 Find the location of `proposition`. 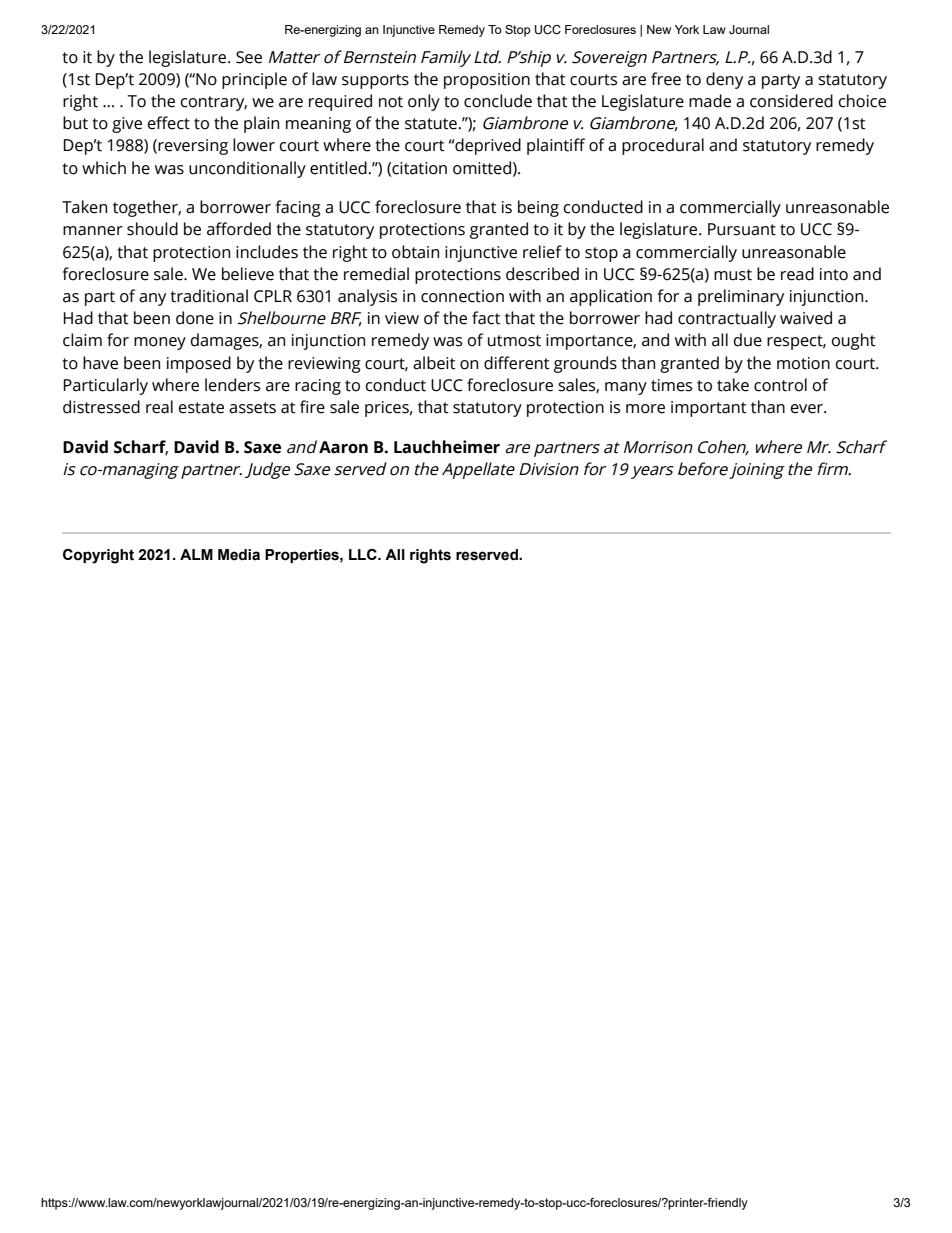

proposition is located at coordinates (487, 81).
